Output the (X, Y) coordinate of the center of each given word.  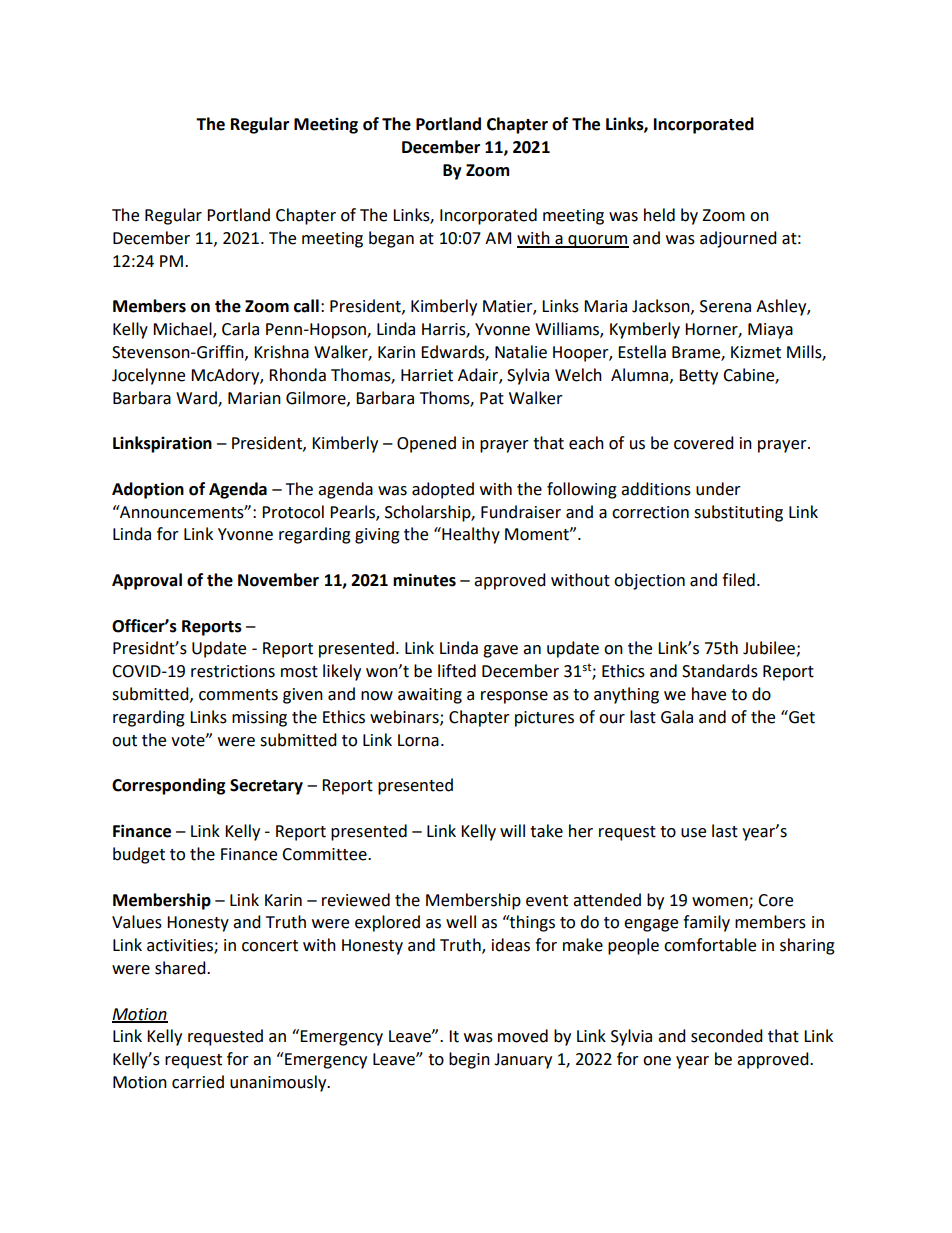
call (306, 306)
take (546, 831)
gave (500, 651)
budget (139, 855)
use (693, 833)
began (391, 239)
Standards (720, 671)
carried (198, 1082)
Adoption (148, 490)
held (659, 215)
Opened (426, 444)
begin (469, 1060)
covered (704, 443)
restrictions (233, 671)
